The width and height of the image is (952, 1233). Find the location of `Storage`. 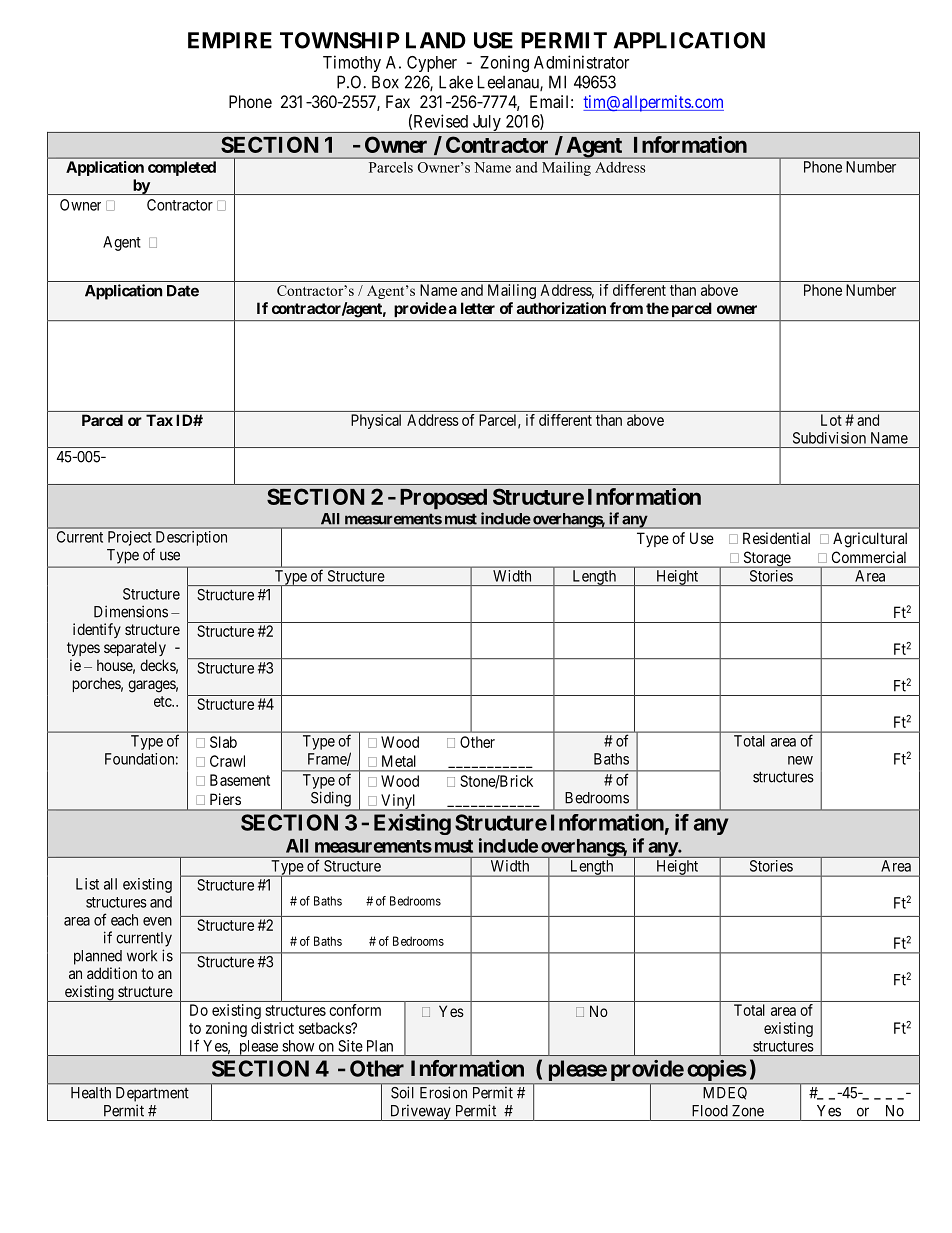

Storage is located at coordinates (766, 559).
